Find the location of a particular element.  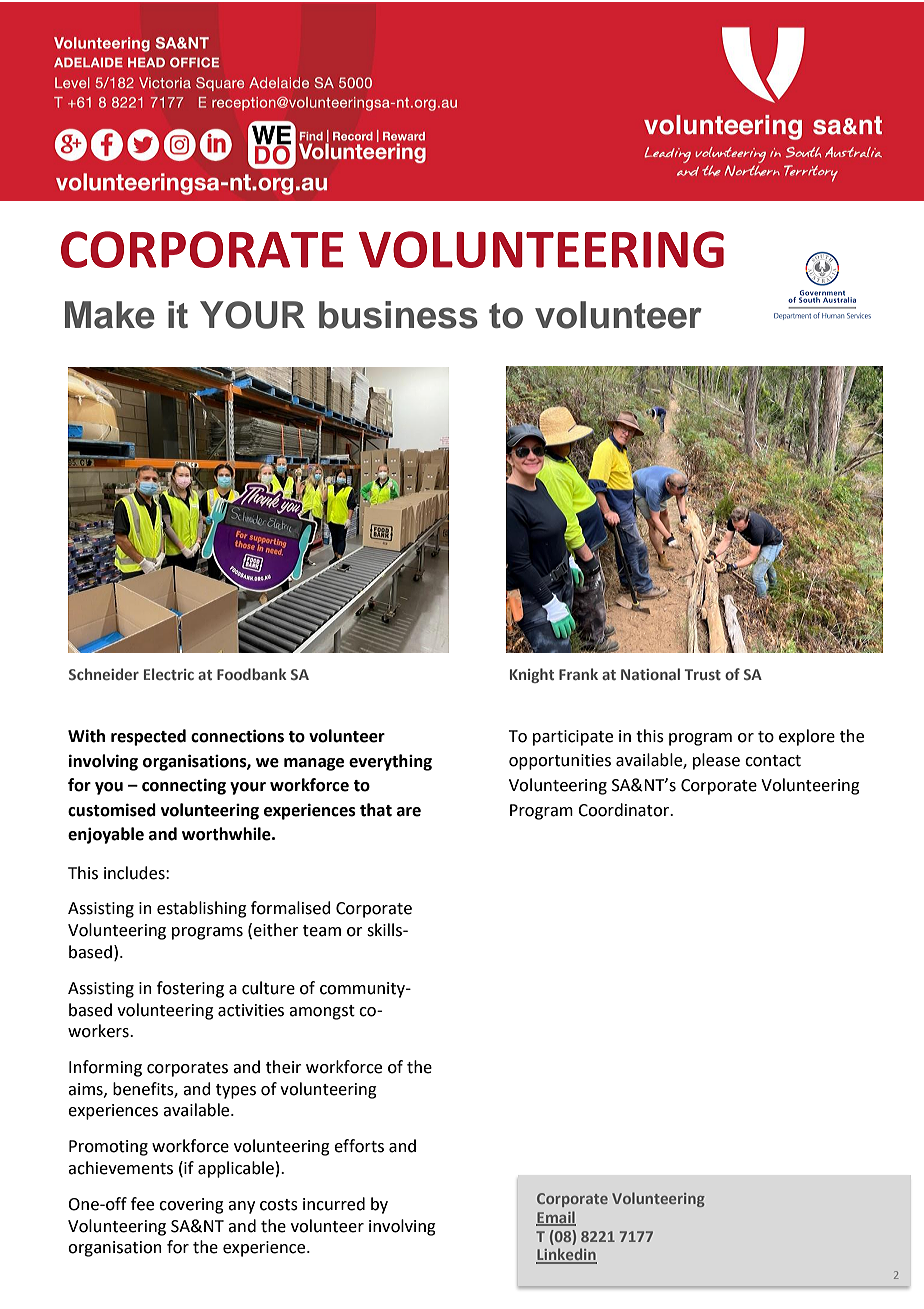

National is located at coordinates (650, 674).
